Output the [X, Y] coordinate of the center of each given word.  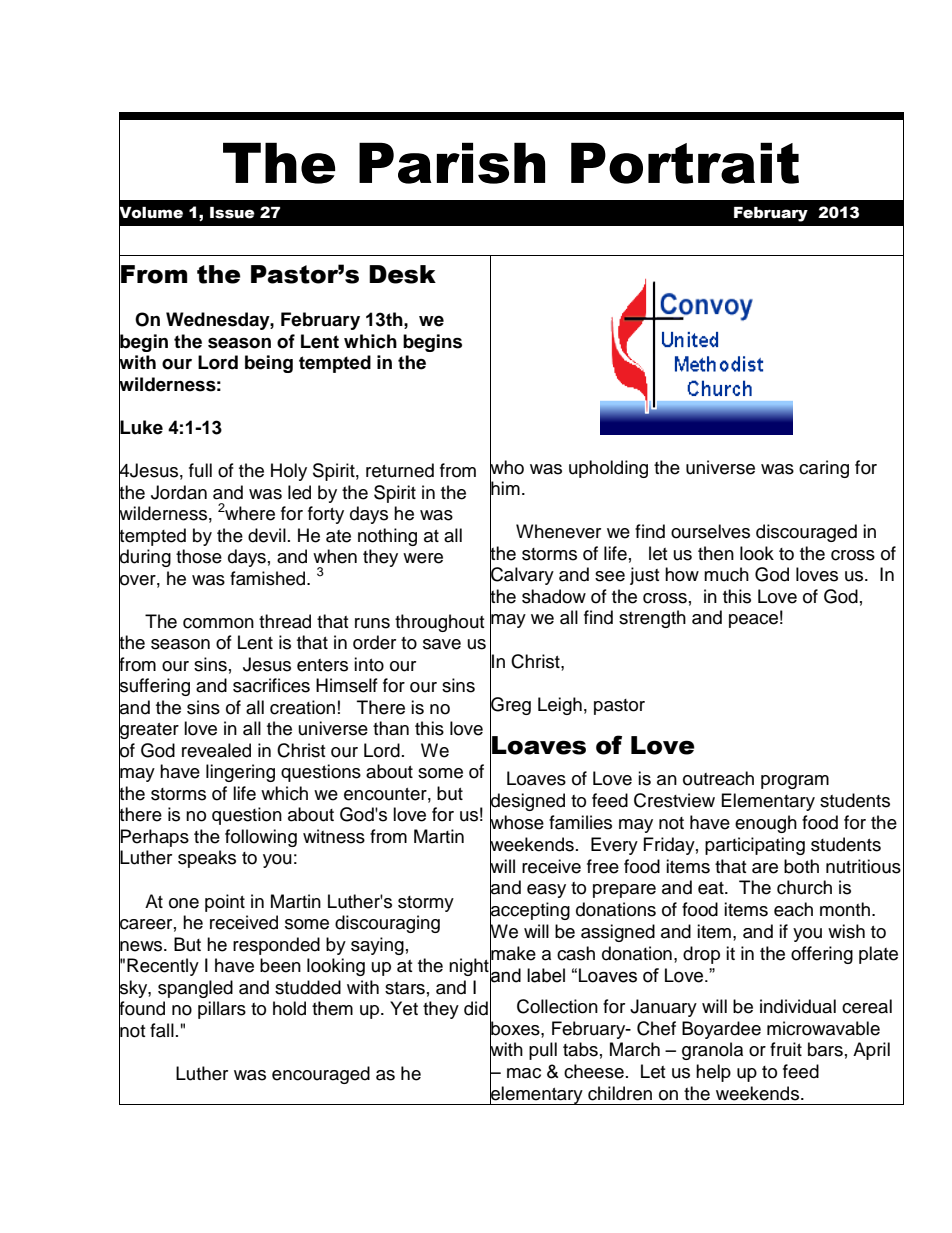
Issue [232, 213]
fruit [786, 1049]
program [795, 782]
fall [162, 1030]
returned [400, 470]
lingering [240, 773]
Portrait [685, 163]
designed [527, 802]
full [200, 470]
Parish [452, 163]
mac [524, 1073]
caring [824, 469]
